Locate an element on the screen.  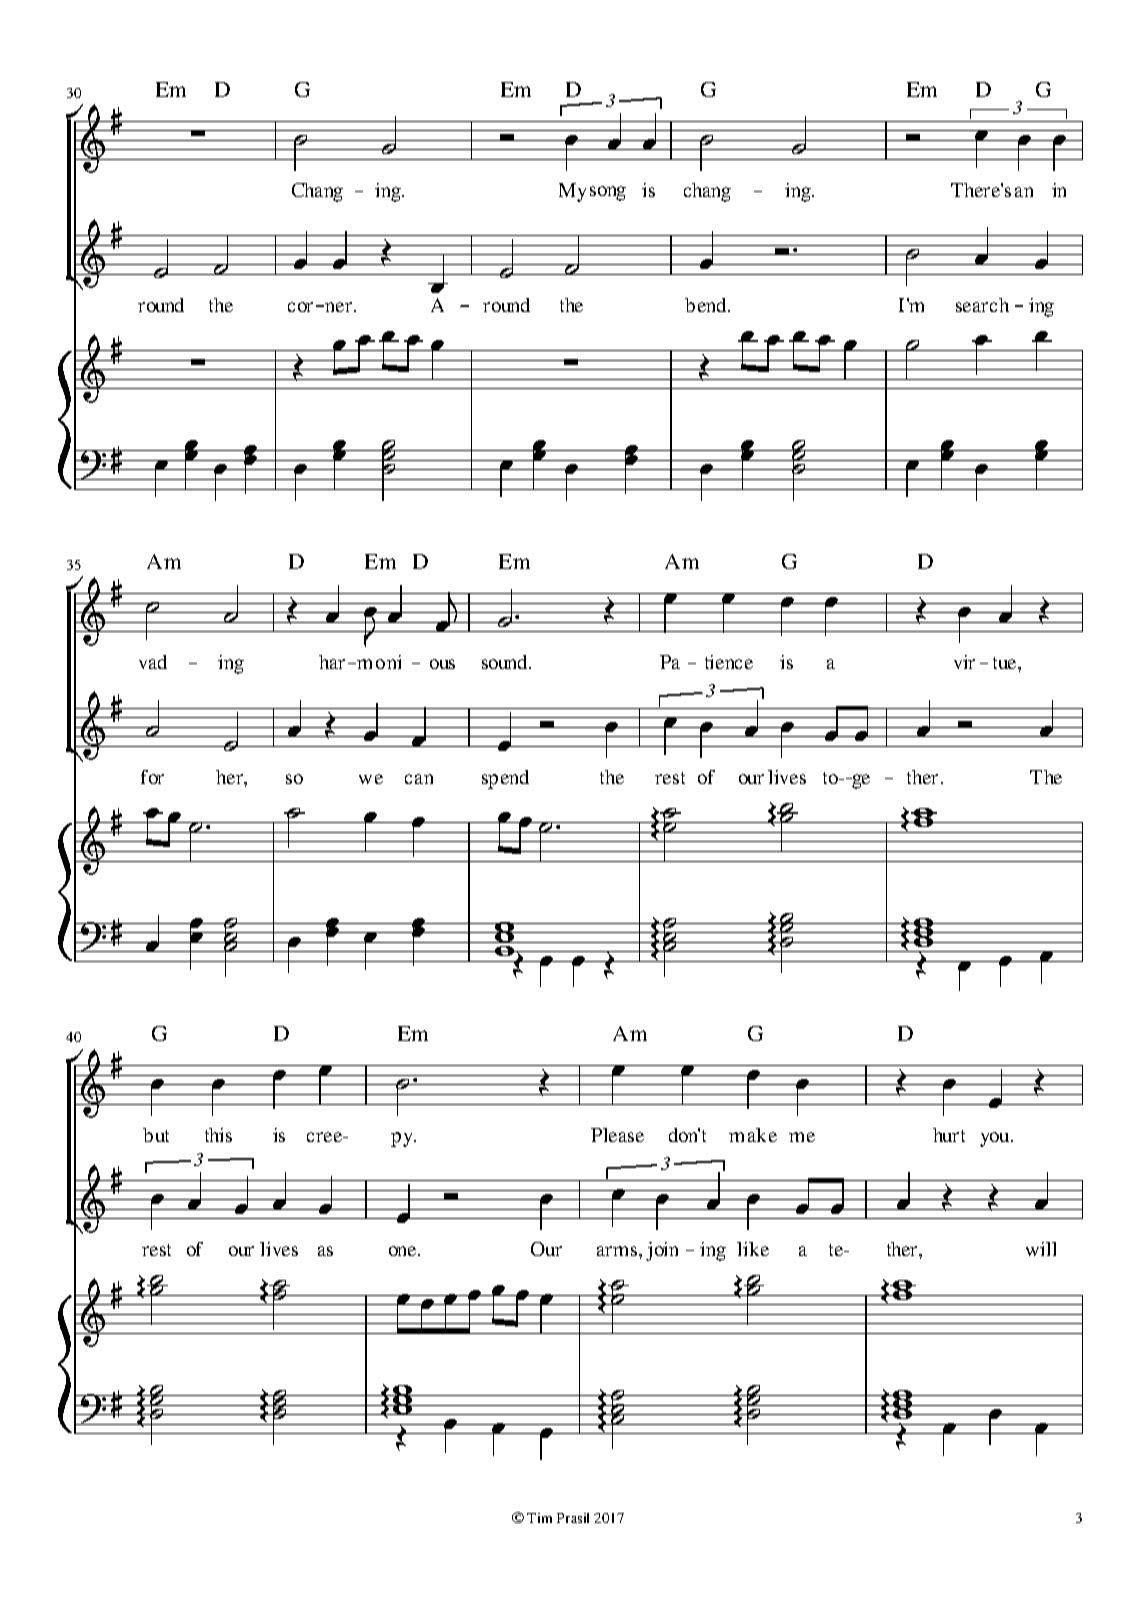
song is located at coordinates (608, 193).
